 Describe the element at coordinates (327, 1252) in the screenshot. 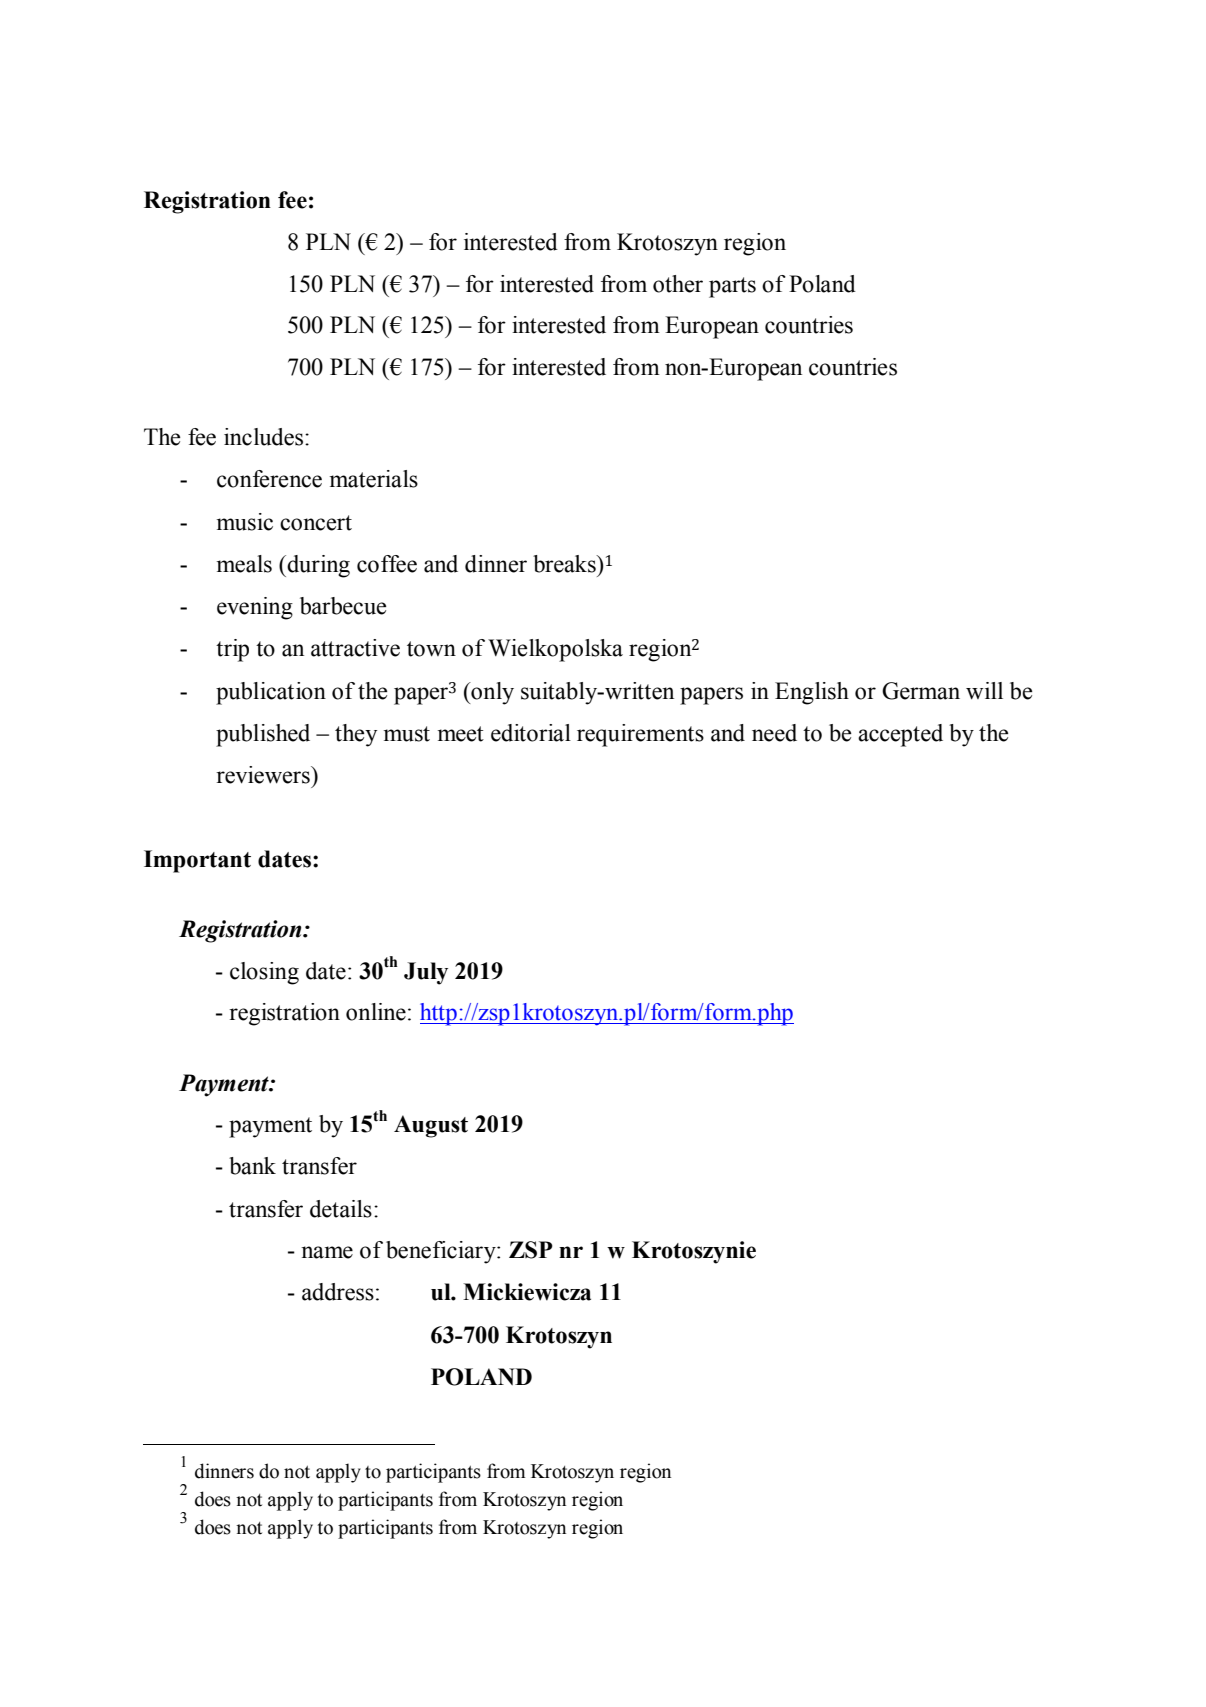

I see `name` at that location.
